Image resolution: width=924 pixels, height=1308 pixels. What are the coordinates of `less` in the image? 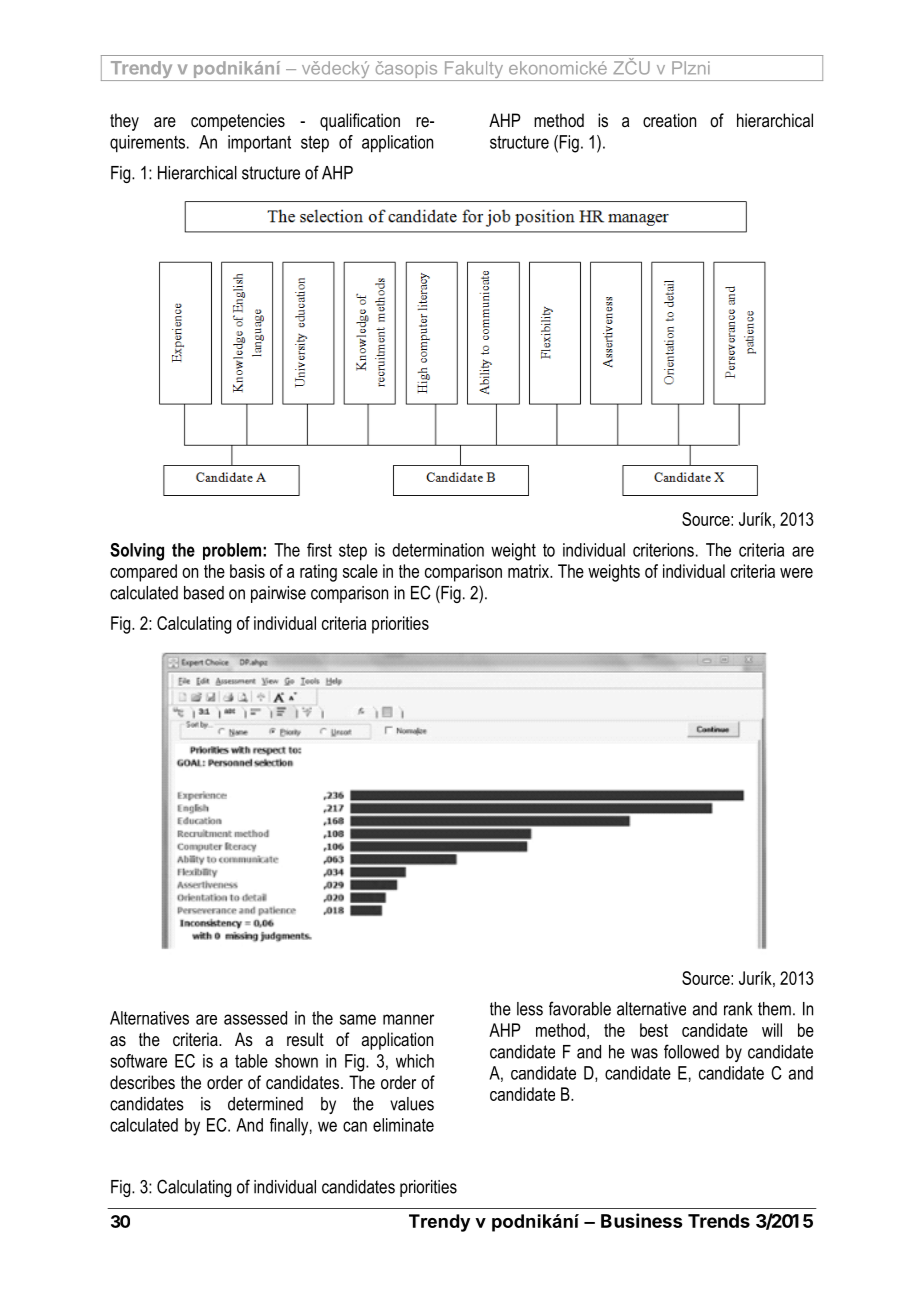 It's located at (530, 1009).
